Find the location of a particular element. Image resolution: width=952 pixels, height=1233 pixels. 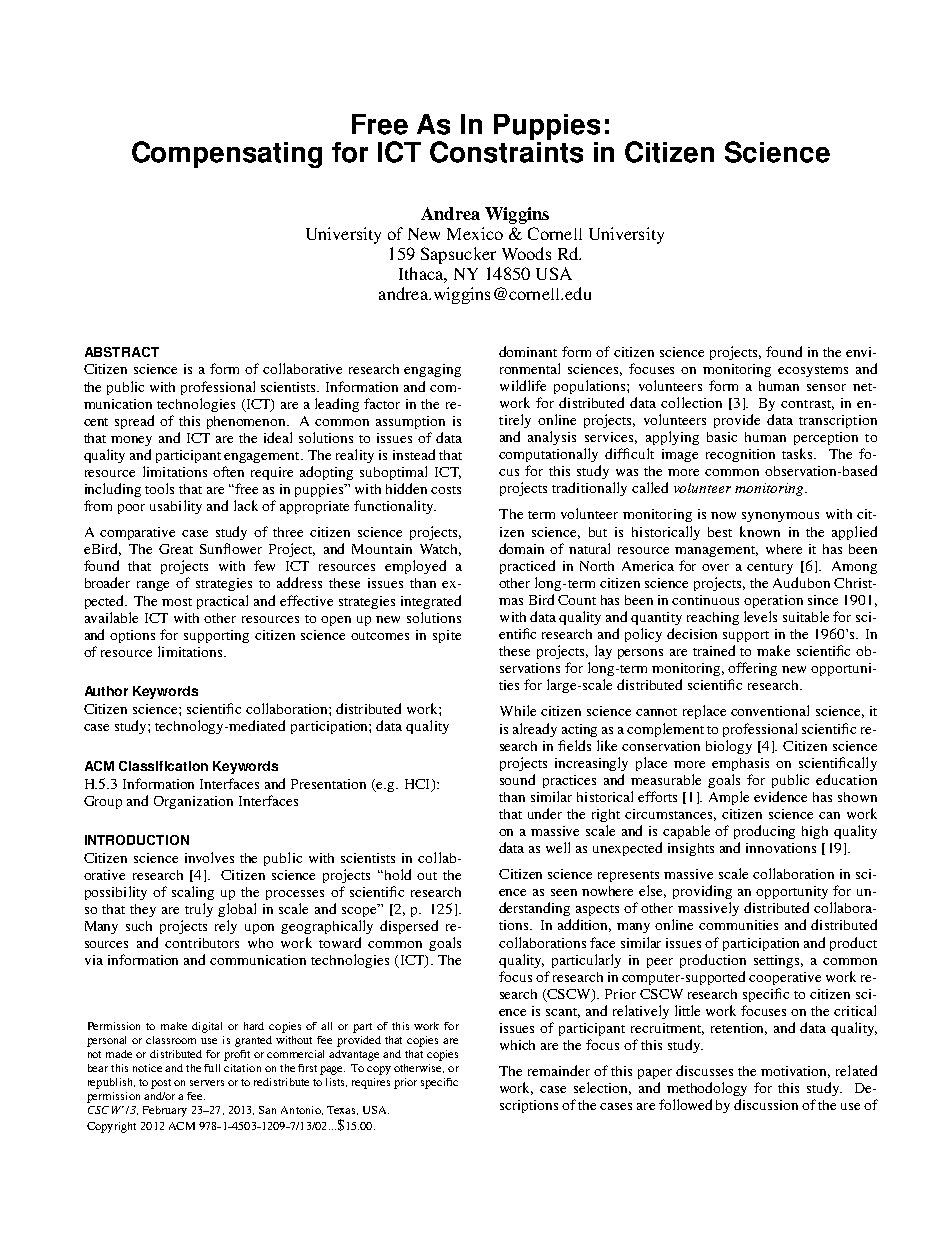

servers is located at coordinates (207, 1083).
